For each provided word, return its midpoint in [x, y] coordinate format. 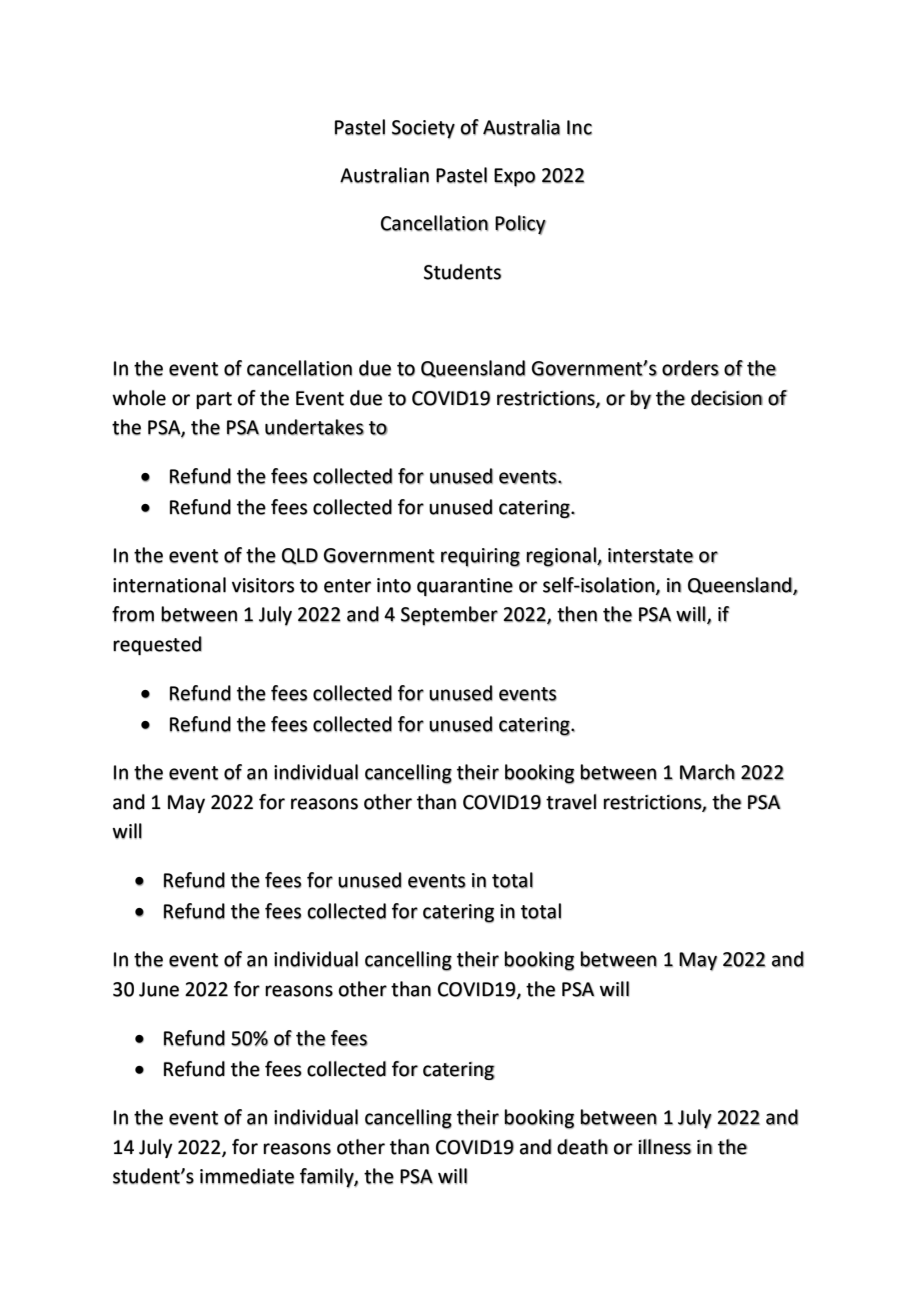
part [214, 400]
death [582, 1147]
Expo [515, 177]
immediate [247, 1176]
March [707, 772]
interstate [651, 555]
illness [665, 1147]
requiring [480, 557]
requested [157, 646]
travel [571, 802]
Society [423, 129]
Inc [579, 127]
